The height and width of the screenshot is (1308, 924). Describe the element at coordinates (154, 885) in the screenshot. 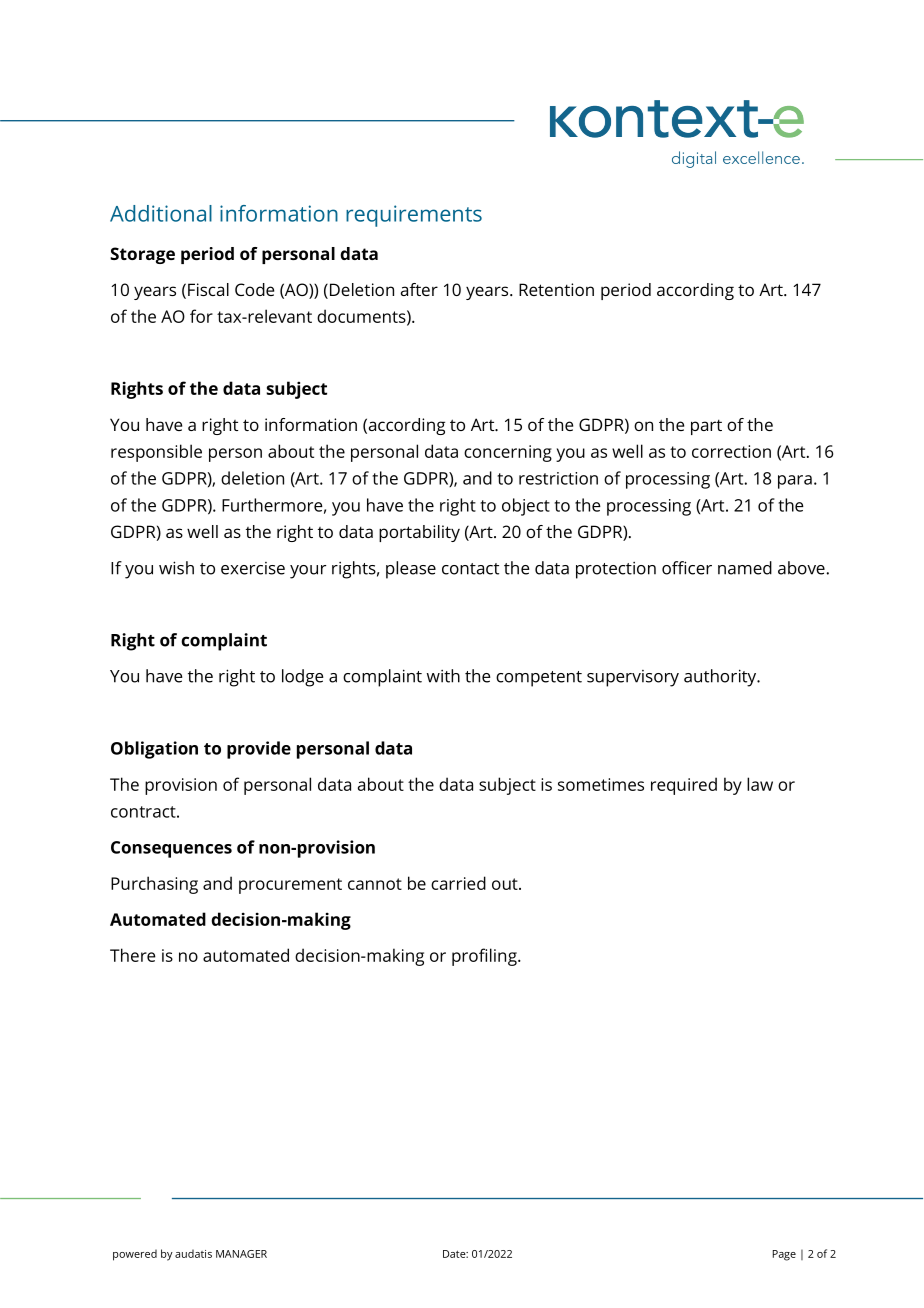

I see `Purchasing` at that location.
